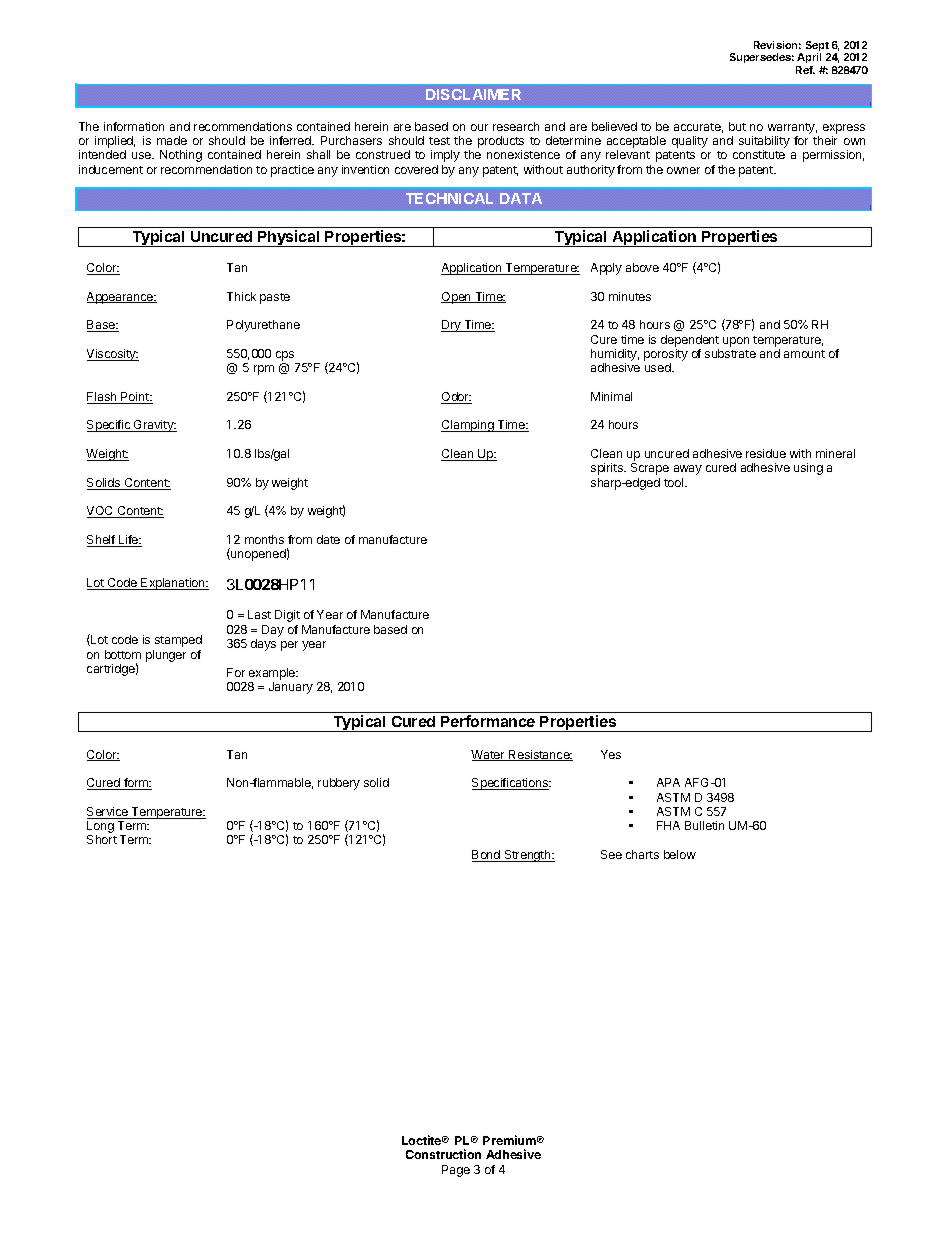 This screenshot has width=952, height=1233. What do you see at coordinates (675, 482) in the screenshot?
I see `tool` at bounding box center [675, 482].
